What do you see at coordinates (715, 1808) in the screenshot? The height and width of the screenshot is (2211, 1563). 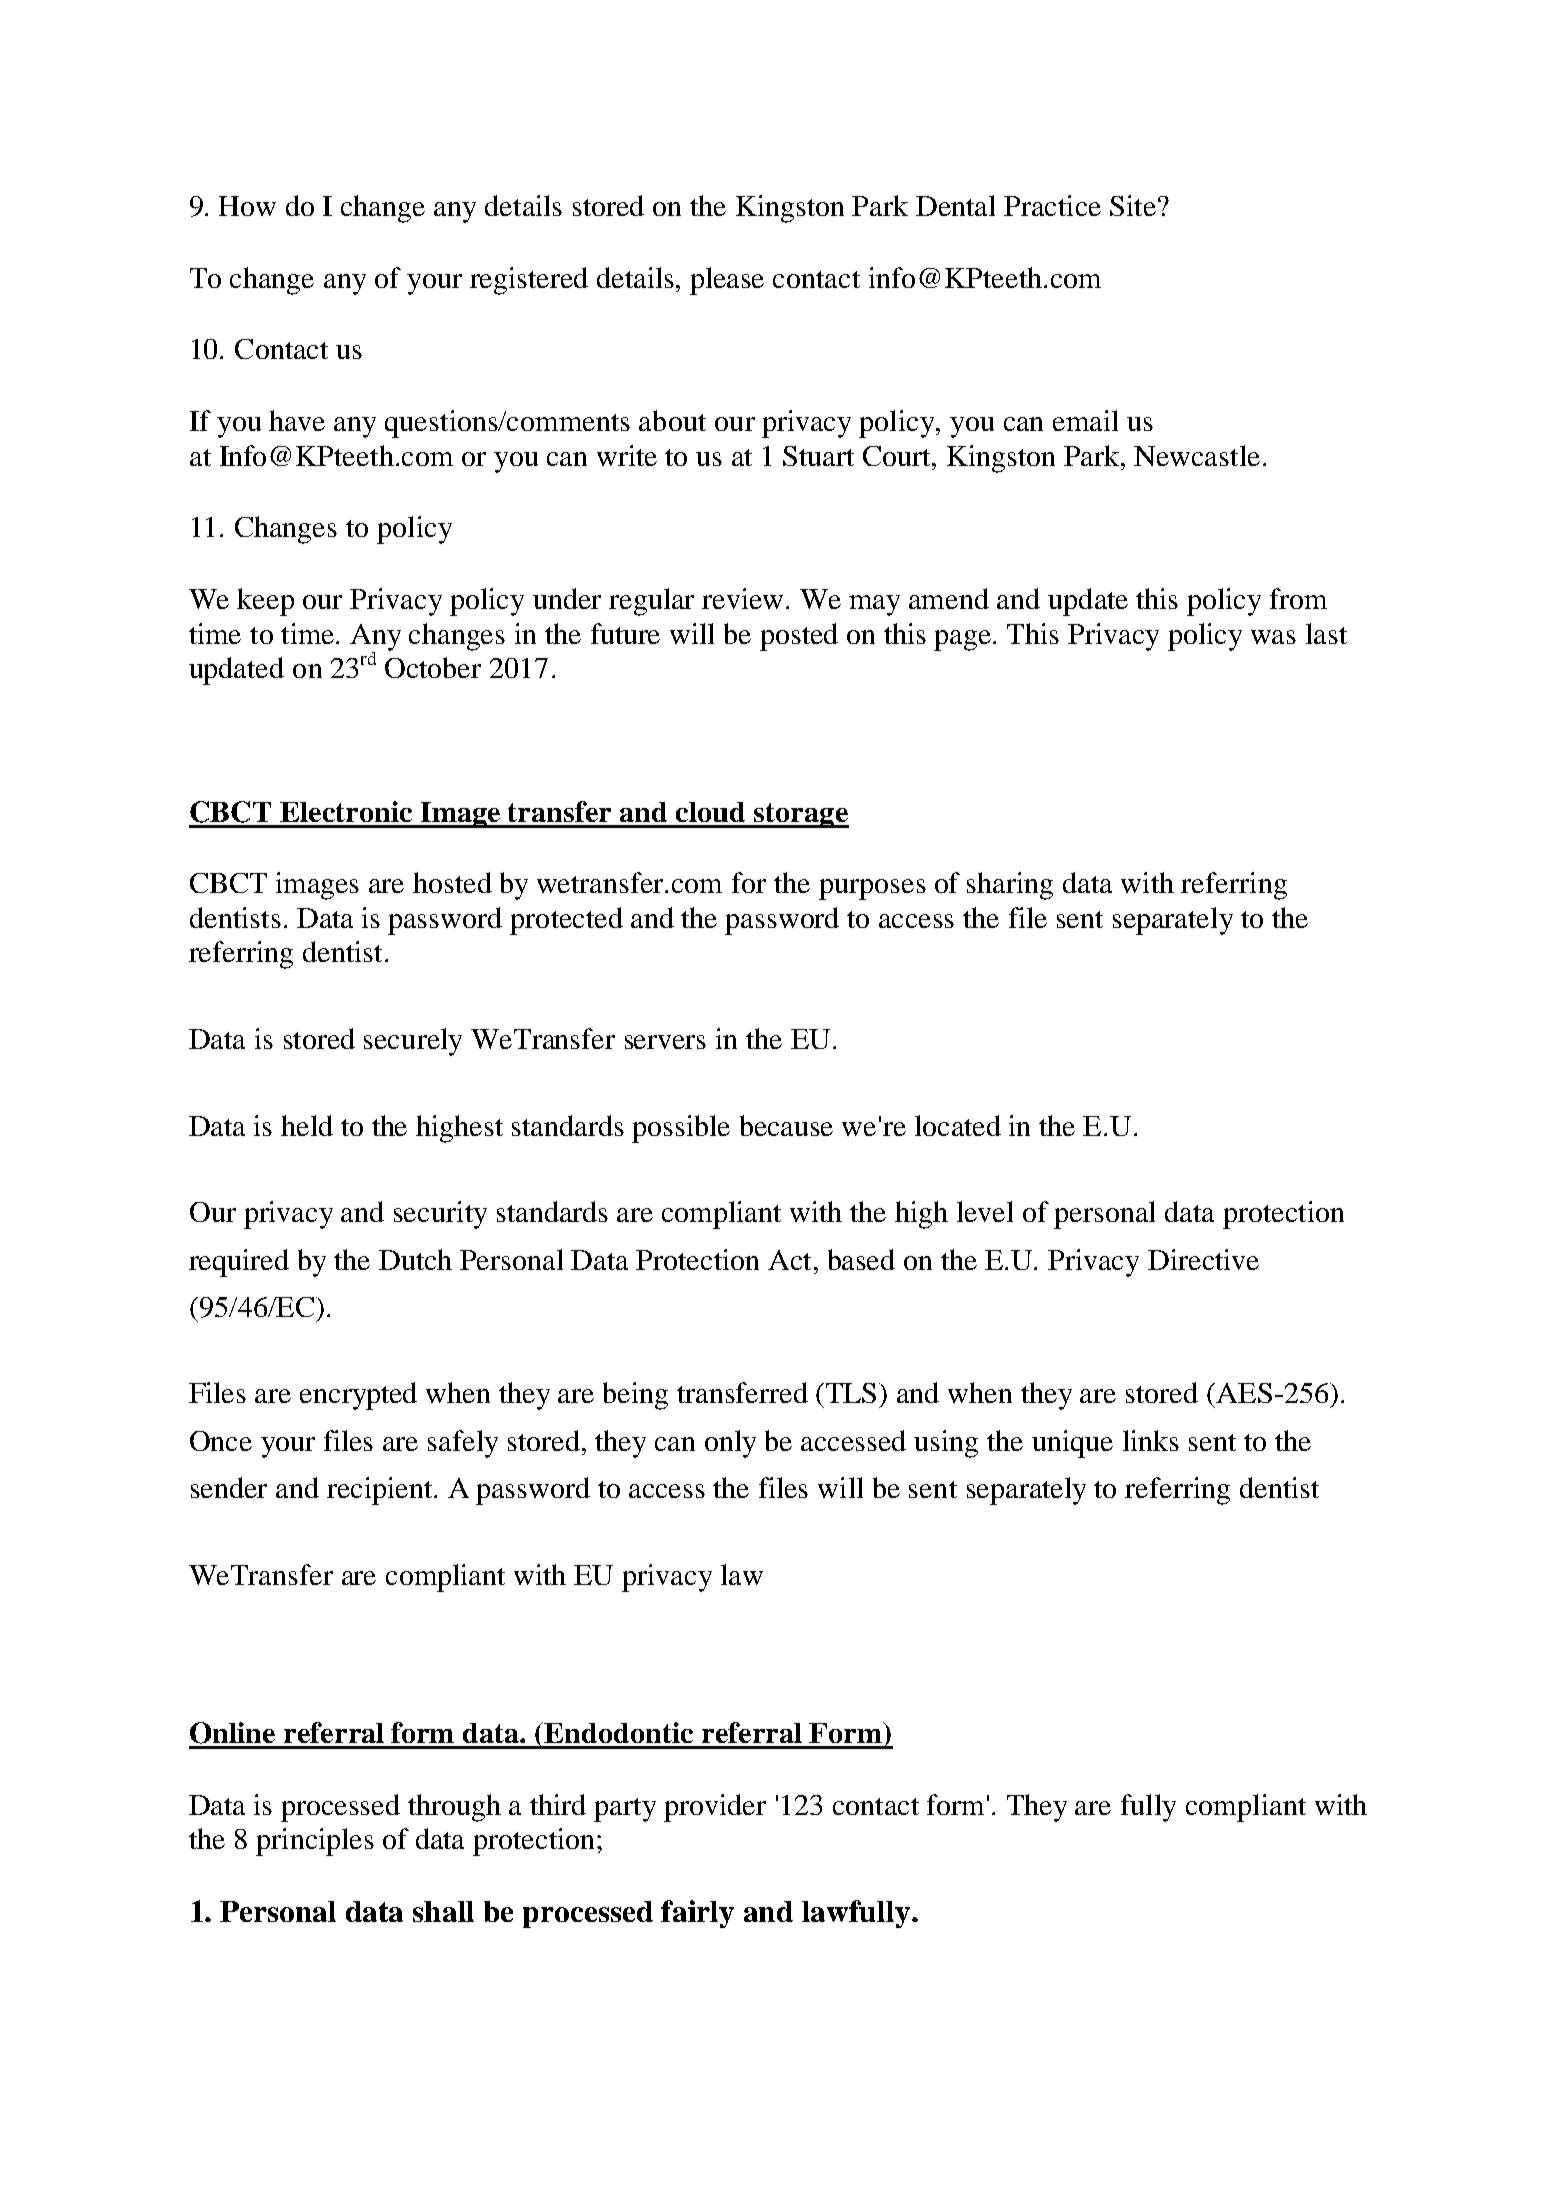 I see `provider` at bounding box center [715, 1808].
